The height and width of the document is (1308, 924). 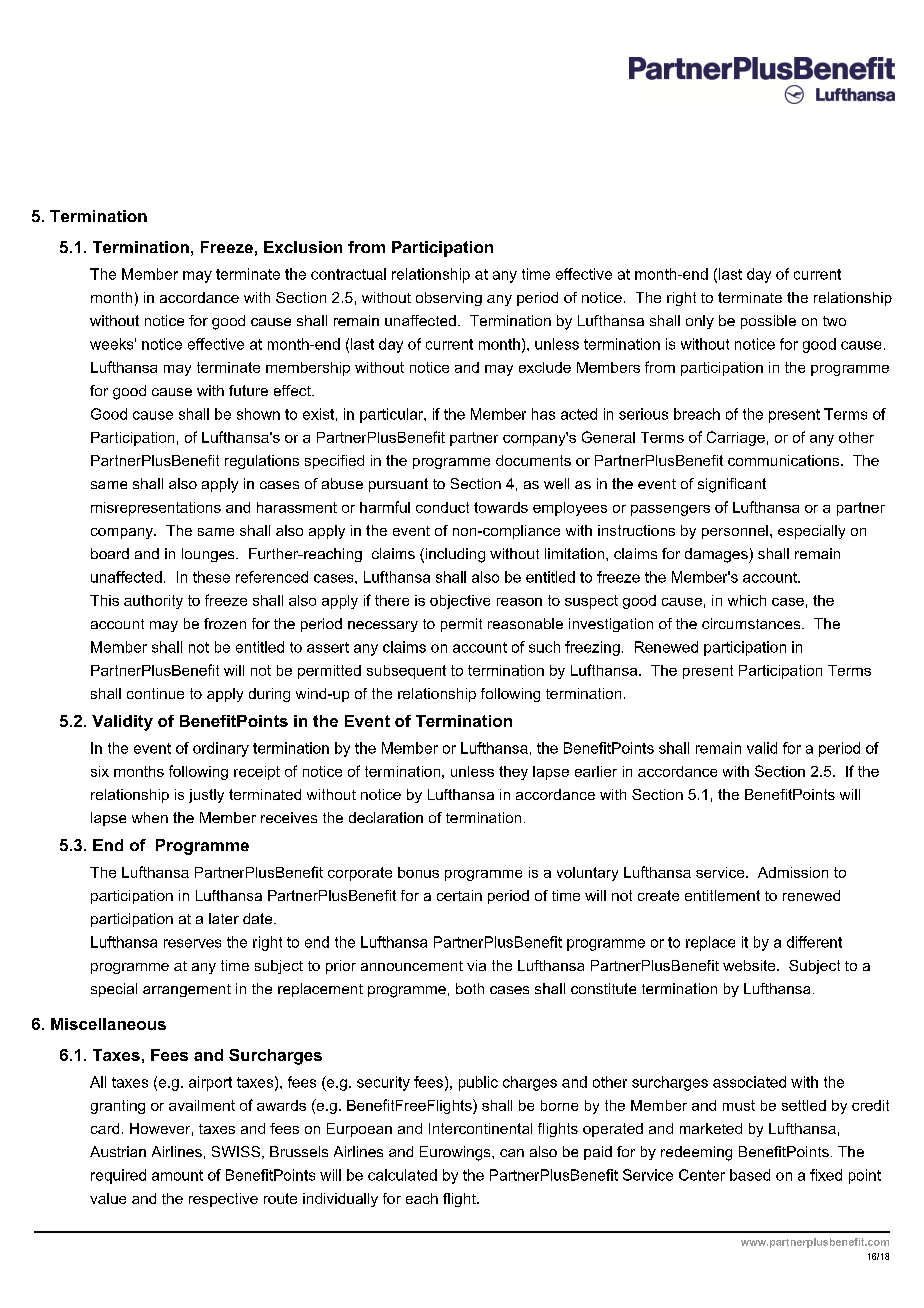 What do you see at coordinates (793, 872) in the document?
I see `Admission` at bounding box center [793, 872].
